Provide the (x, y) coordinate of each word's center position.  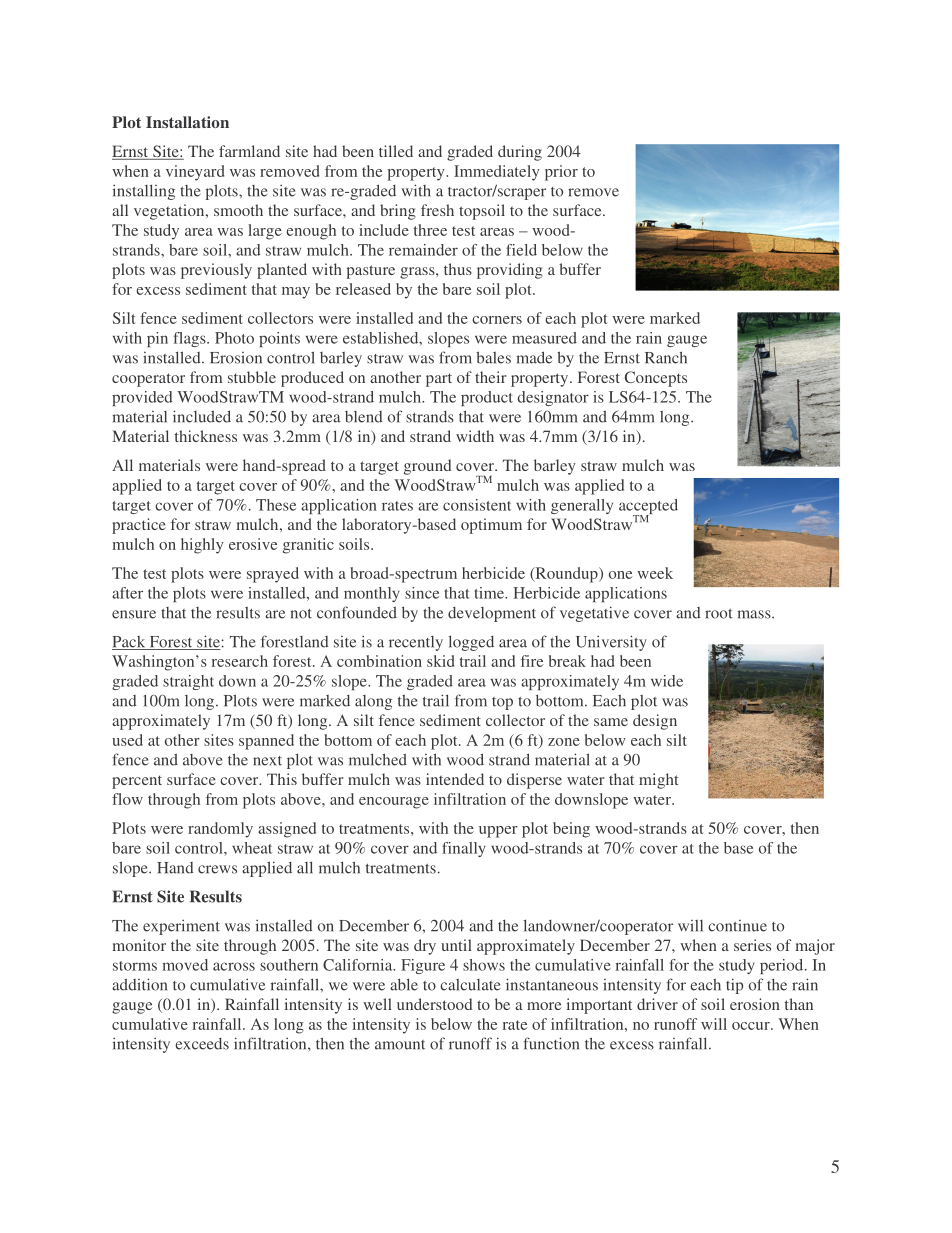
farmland (249, 151)
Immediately (496, 173)
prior (561, 173)
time (490, 593)
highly (202, 546)
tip (734, 986)
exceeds (202, 1044)
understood (434, 1004)
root (719, 614)
